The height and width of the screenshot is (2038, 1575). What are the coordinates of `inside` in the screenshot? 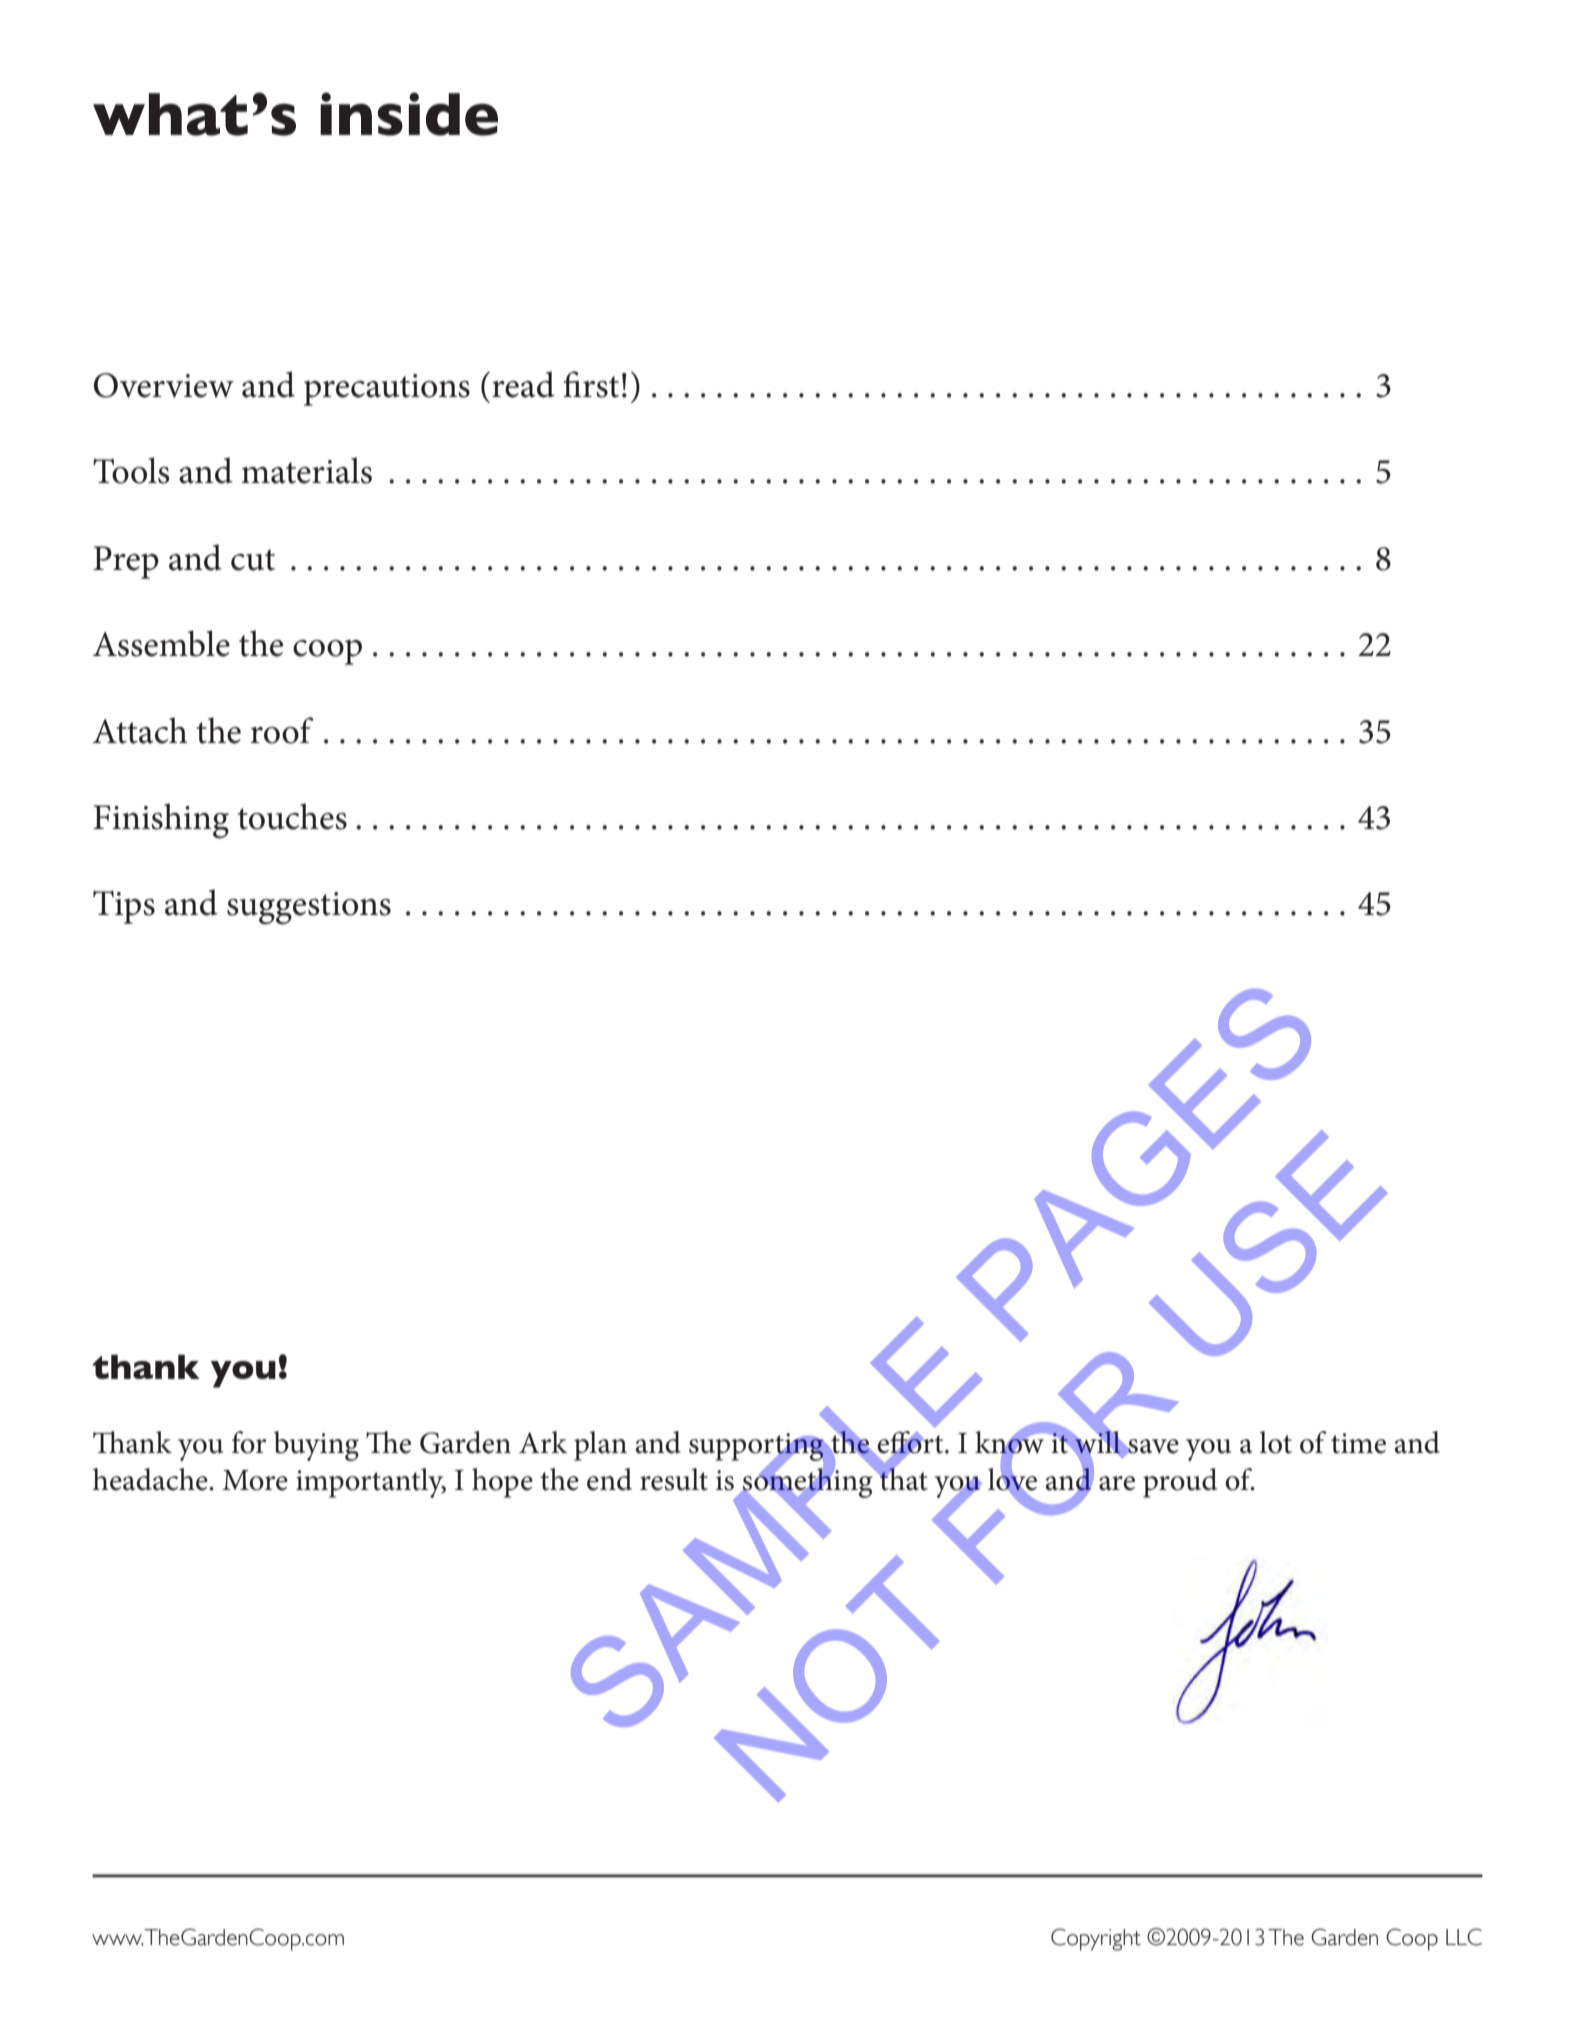 It's located at (409, 114).
